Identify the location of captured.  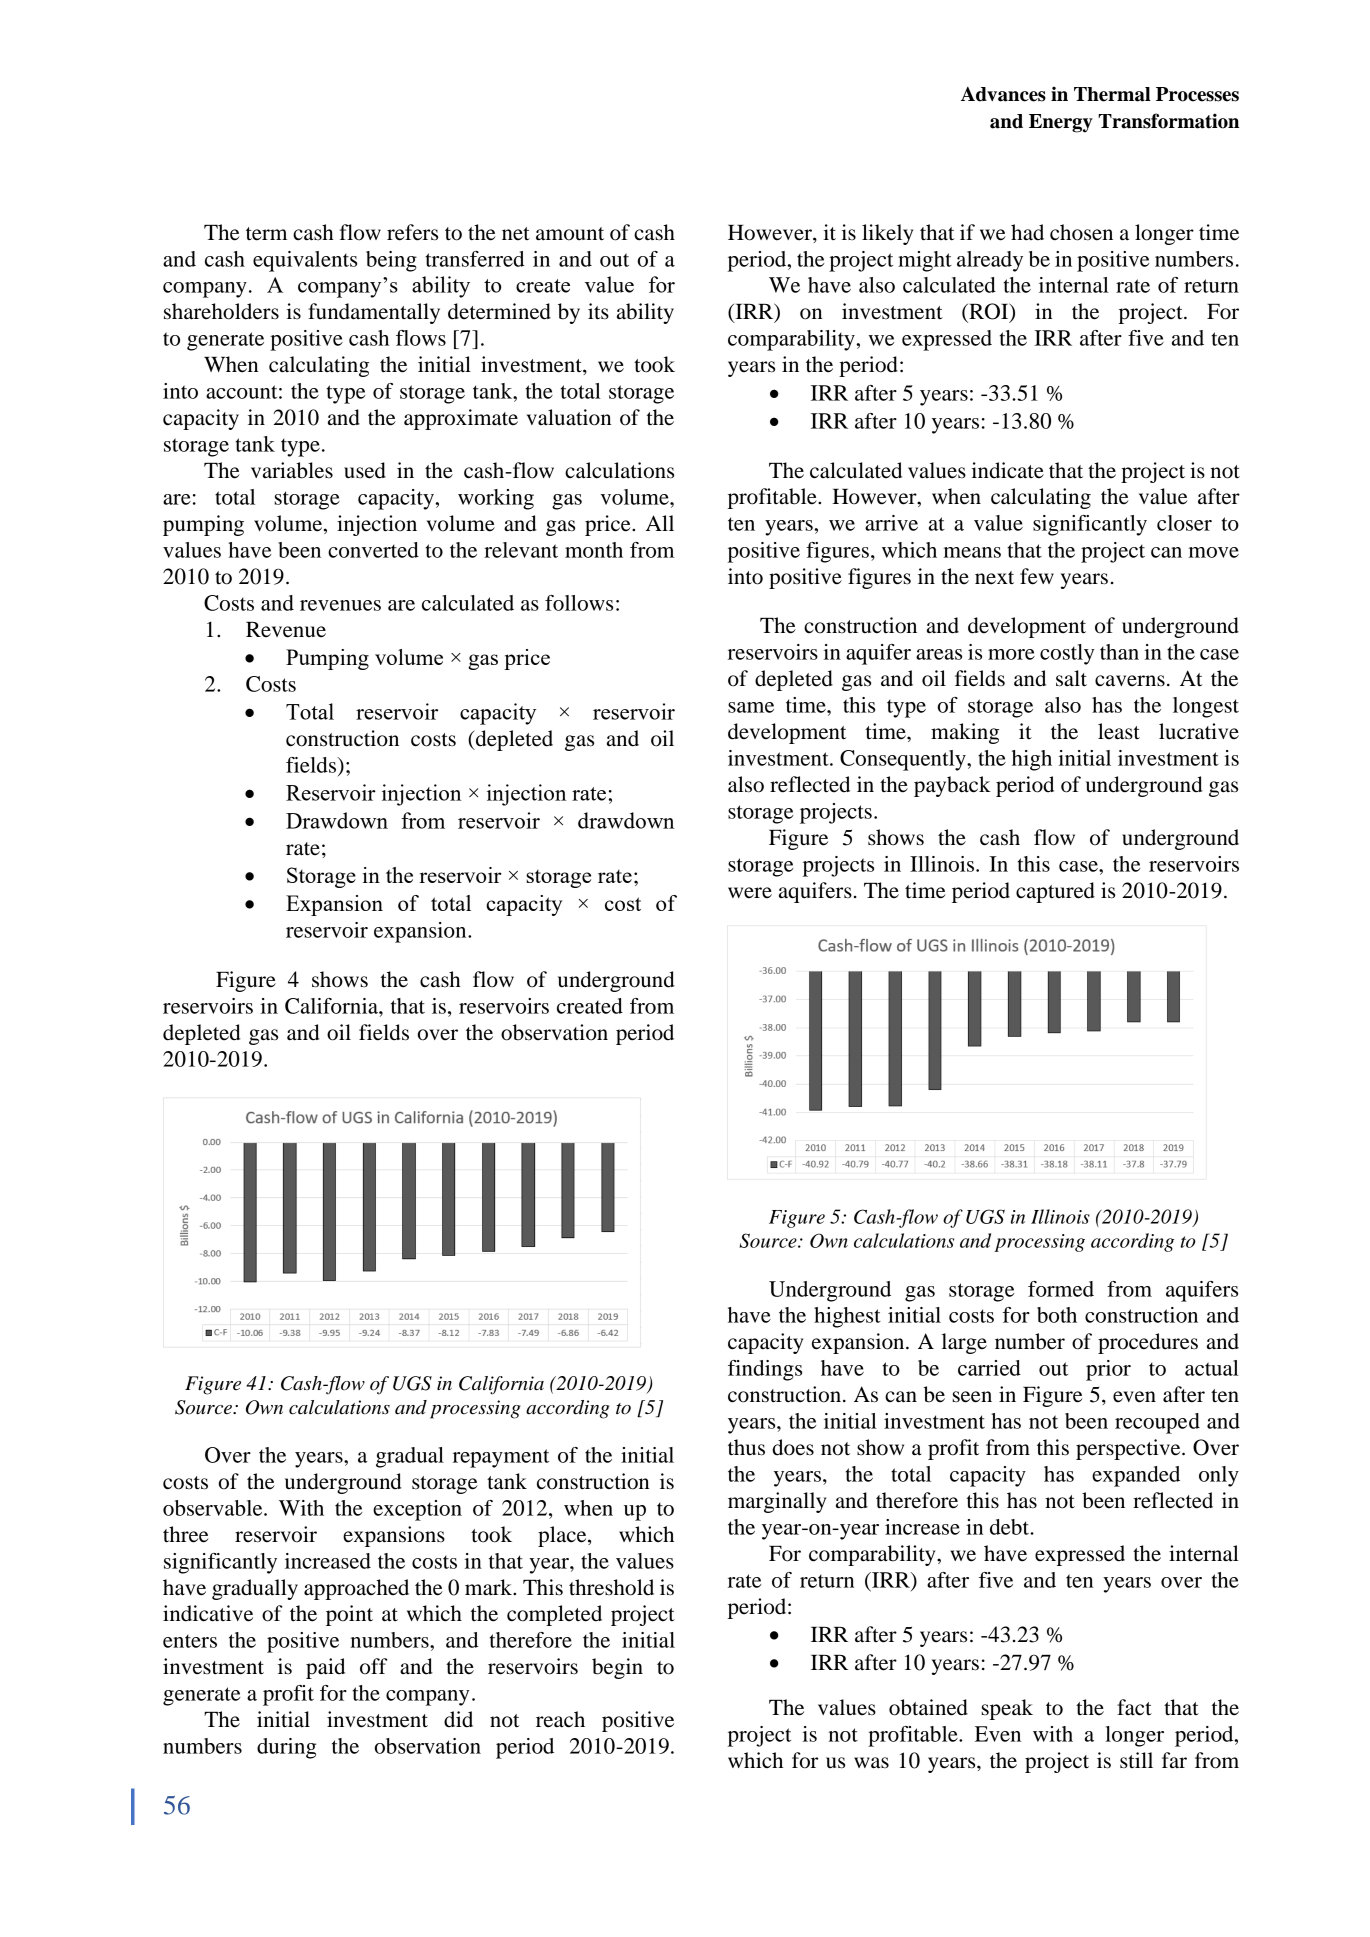
(1055, 892).
